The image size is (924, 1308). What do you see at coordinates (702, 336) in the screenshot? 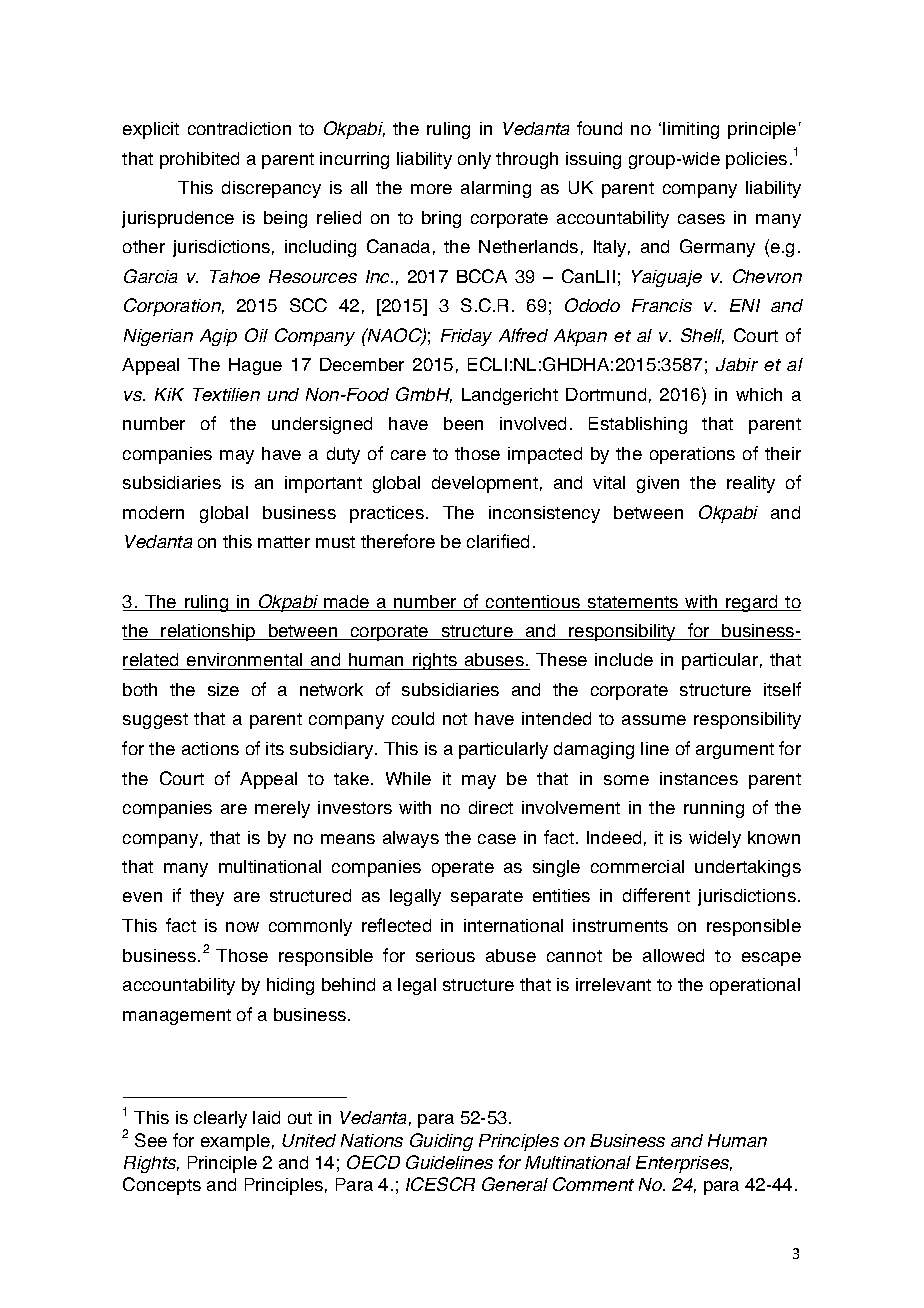
I see `Shell` at bounding box center [702, 336].
